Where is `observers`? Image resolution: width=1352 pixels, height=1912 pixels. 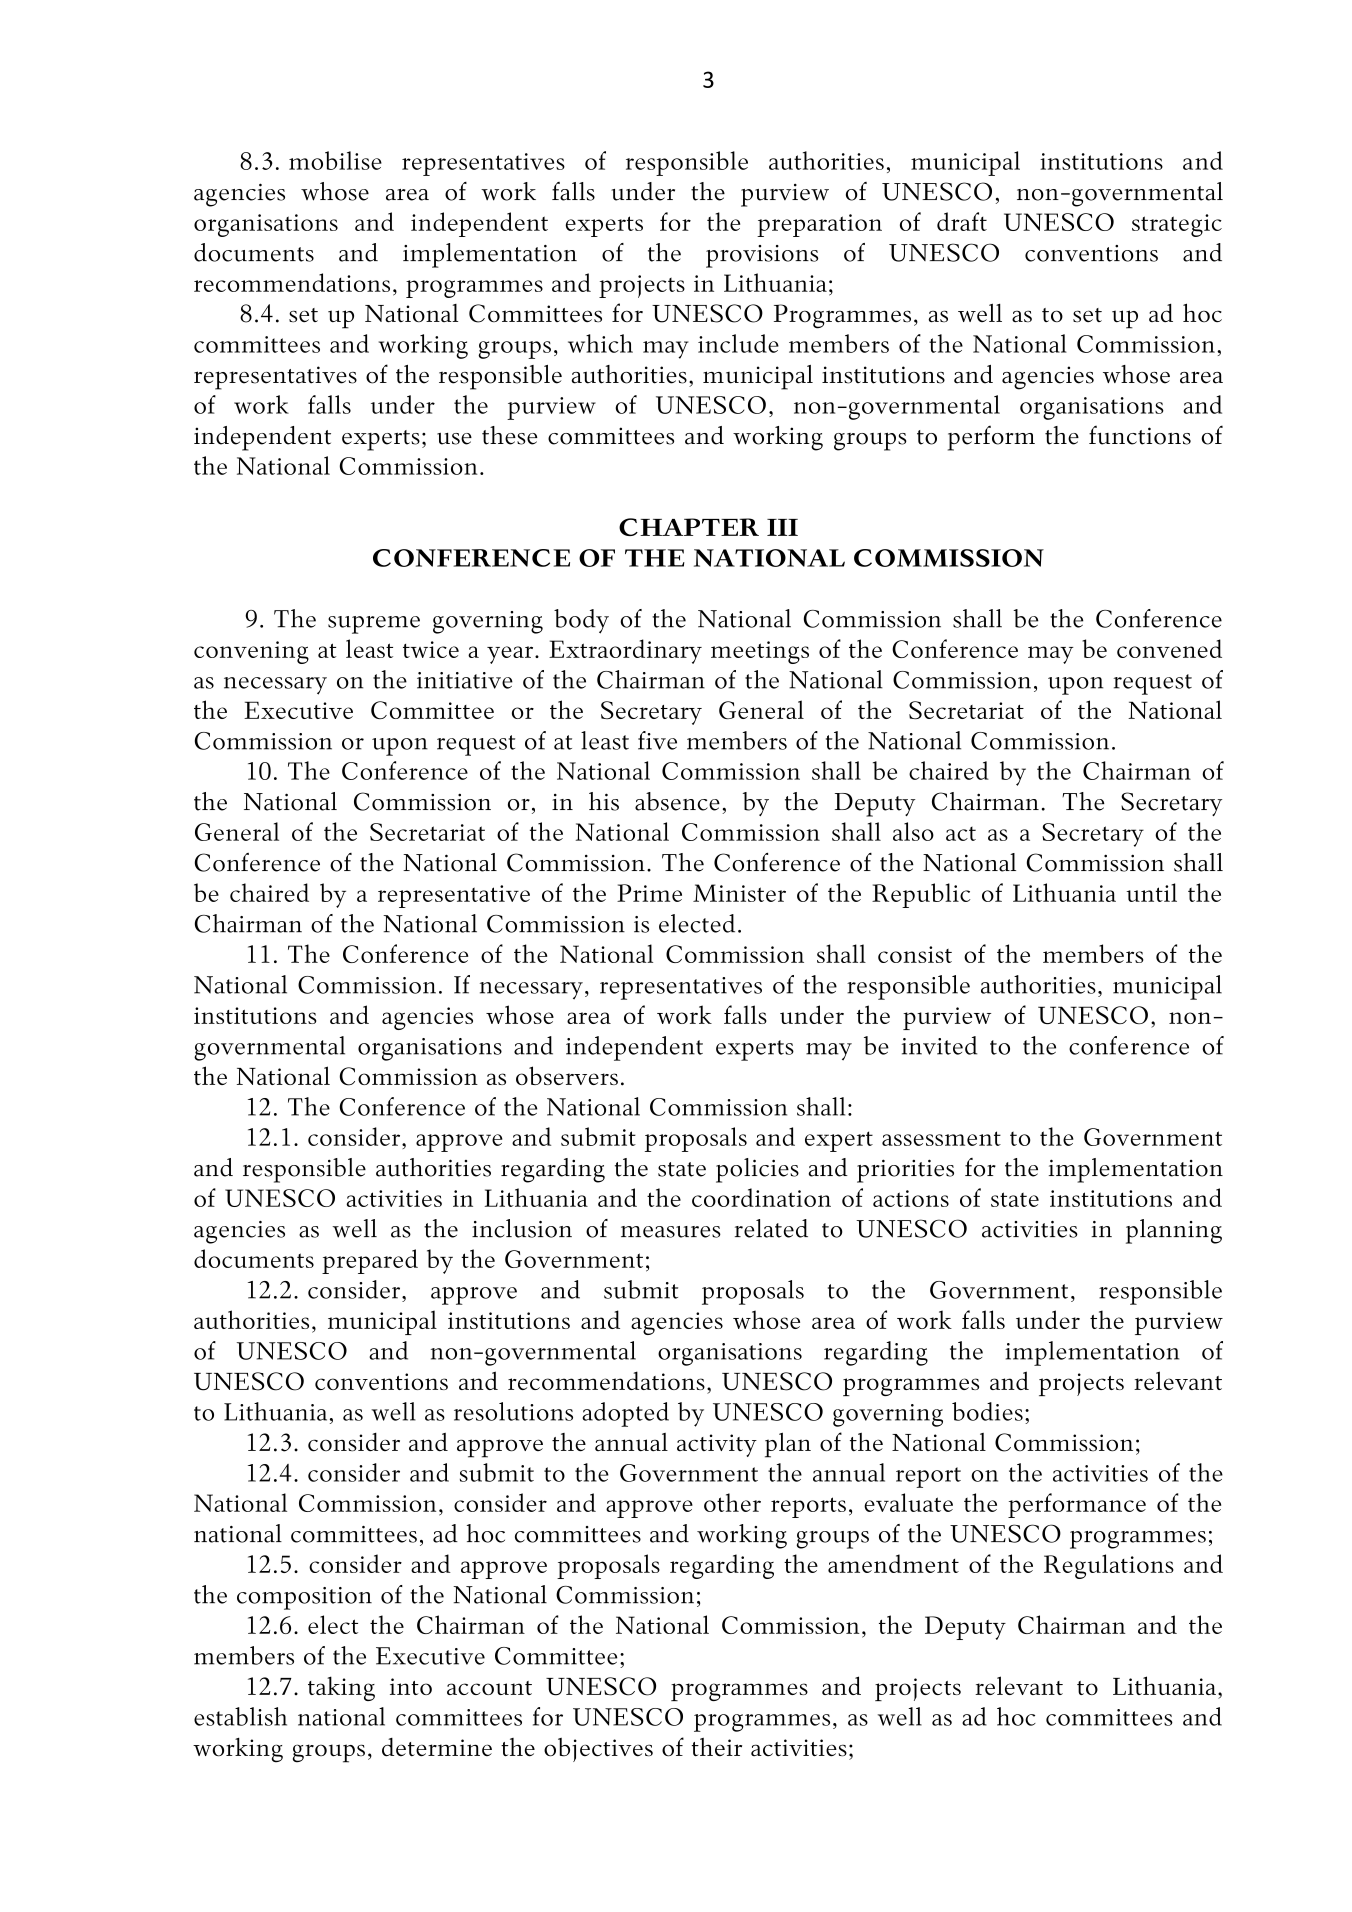
observers is located at coordinates (567, 1075).
